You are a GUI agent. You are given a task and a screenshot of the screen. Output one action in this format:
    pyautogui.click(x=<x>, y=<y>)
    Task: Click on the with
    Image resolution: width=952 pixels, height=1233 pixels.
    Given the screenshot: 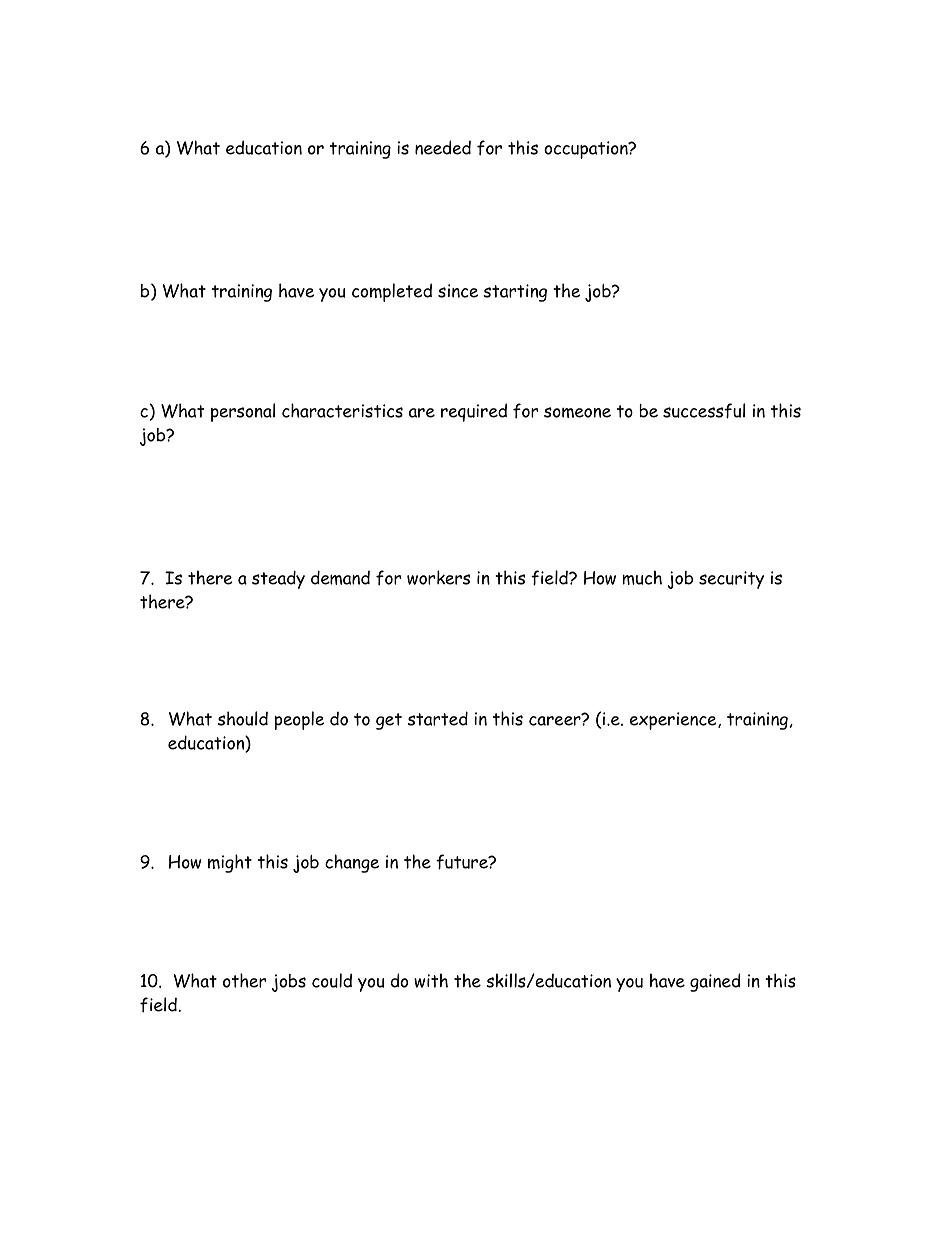 What is the action you would take?
    pyautogui.click(x=431, y=980)
